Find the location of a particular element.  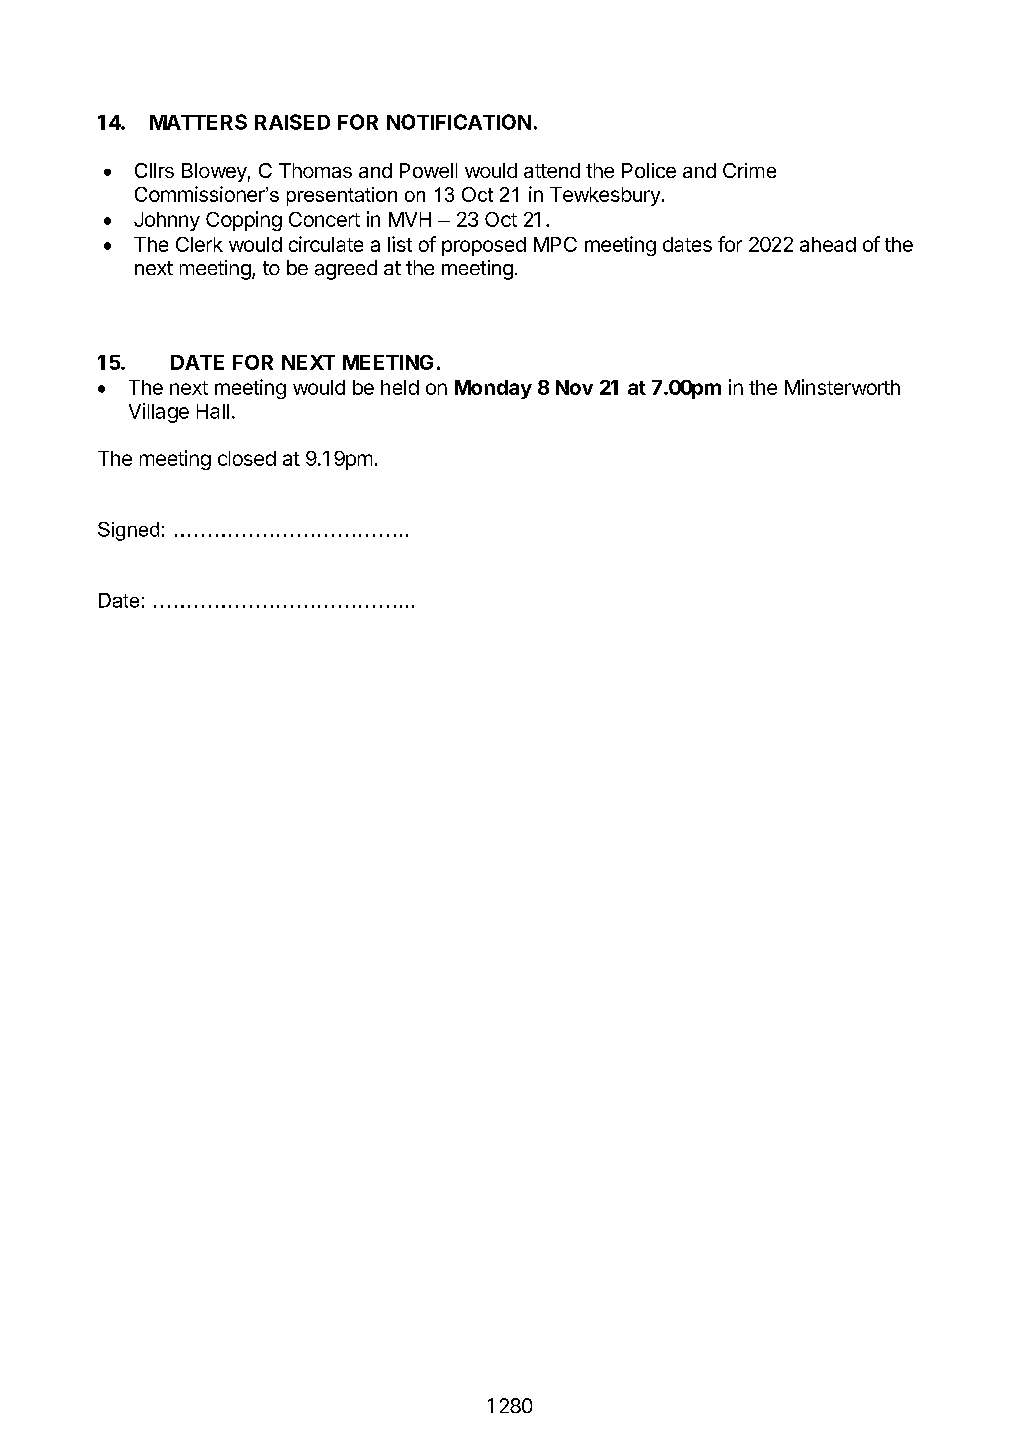

Nov is located at coordinates (574, 387).
